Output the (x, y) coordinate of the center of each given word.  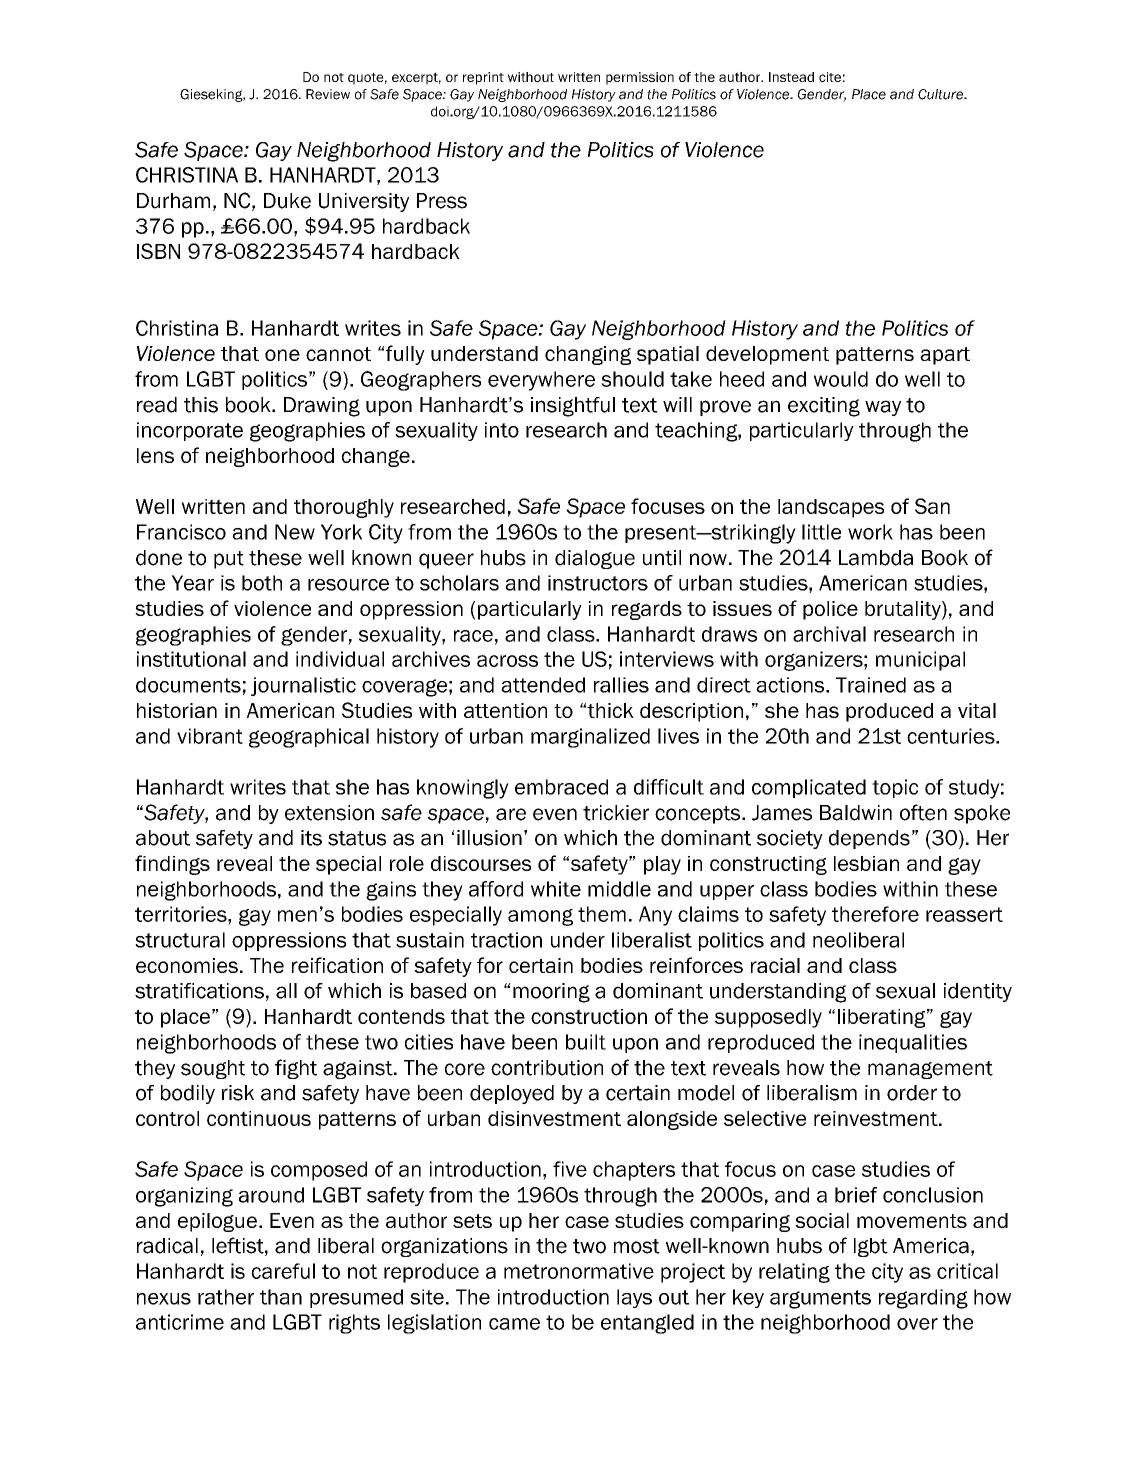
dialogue (595, 559)
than (281, 1297)
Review (328, 94)
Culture (942, 94)
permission (640, 78)
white (556, 889)
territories (182, 914)
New (295, 532)
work (870, 532)
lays (634, 1298)
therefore (875, 914)
